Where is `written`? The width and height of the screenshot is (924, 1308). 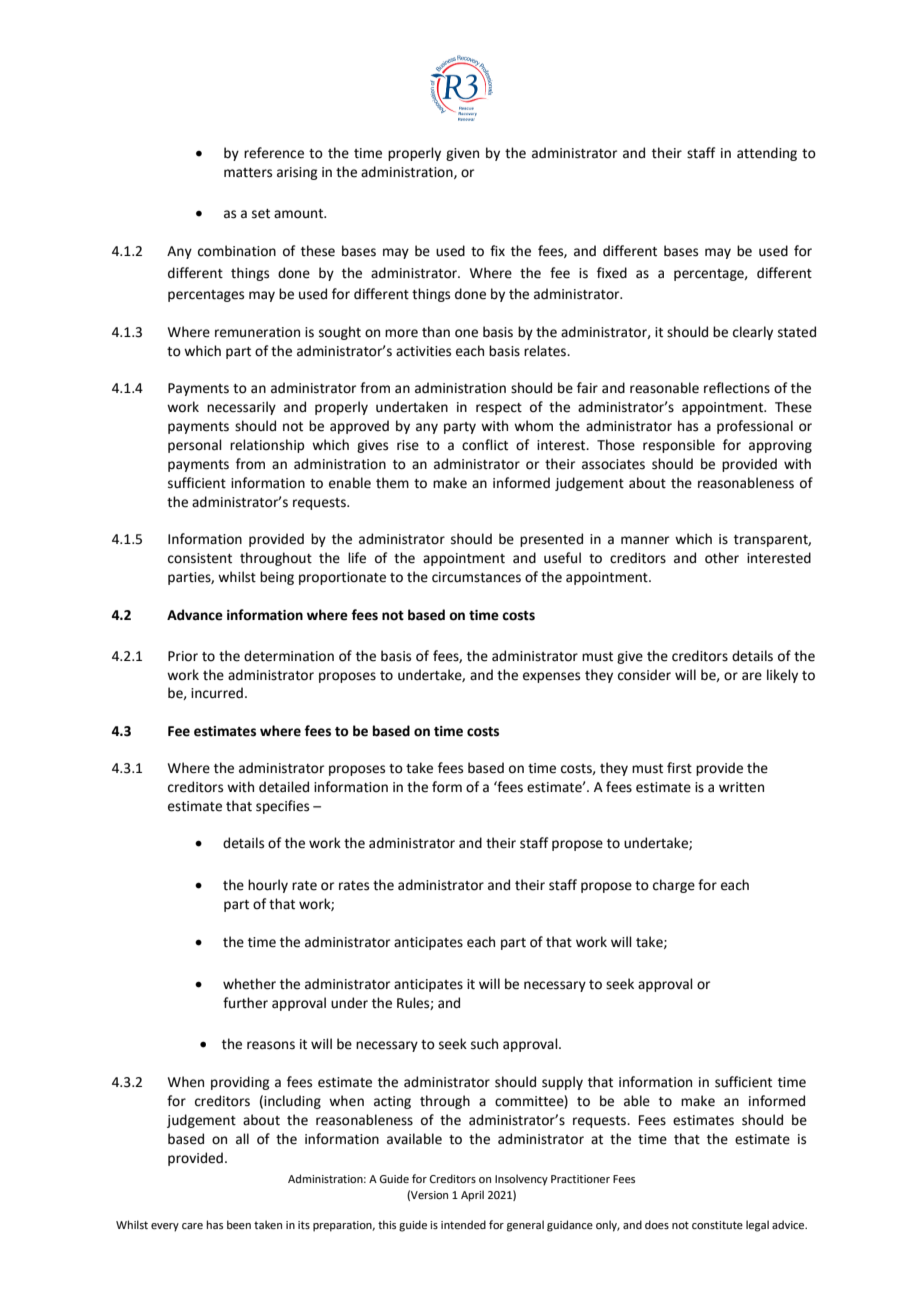 written is located at coordinates (741, 787).
